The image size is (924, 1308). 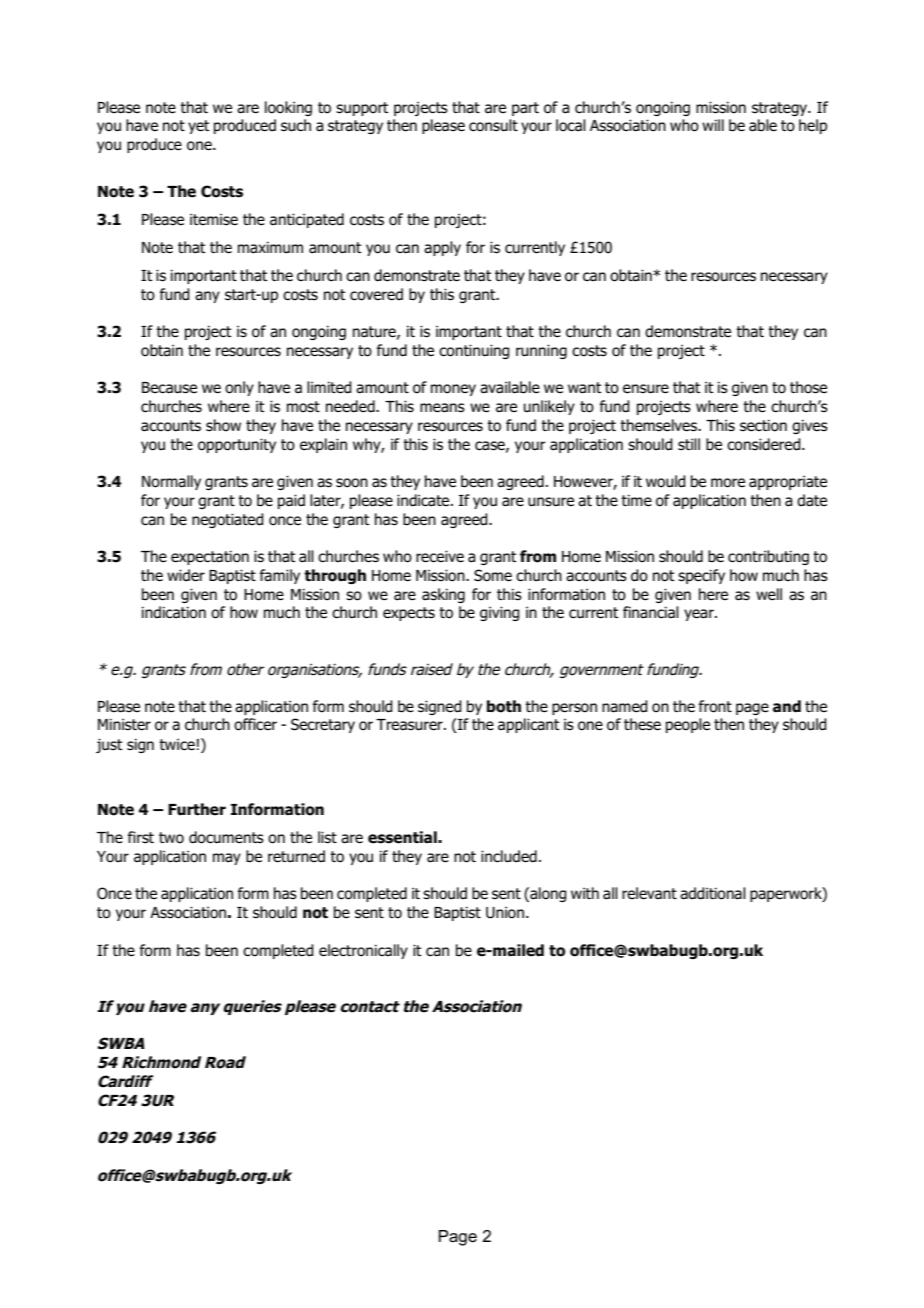 I want to click on will, so click(x=713, y=125).
